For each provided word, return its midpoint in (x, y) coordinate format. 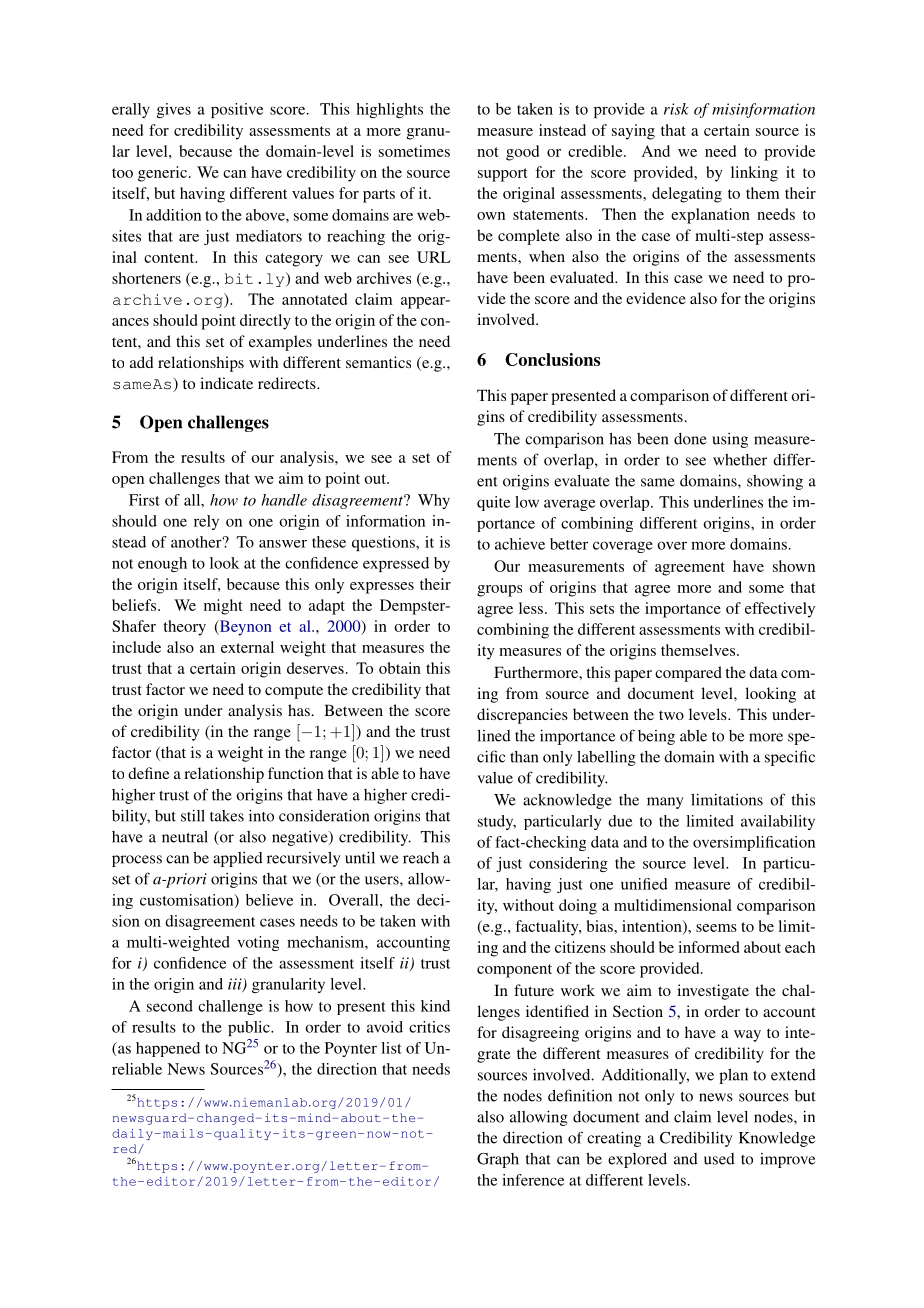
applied (238, 859)
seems (716, 928)
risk (676, 109)
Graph (498, 1160)
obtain (400, 668)
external (247, 647)
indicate (226, 383)
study (497, 822)
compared (688, 674)
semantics (378, 362)
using (730, 440)
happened (168, 1049)
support (503, 175)
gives (174, 110)
